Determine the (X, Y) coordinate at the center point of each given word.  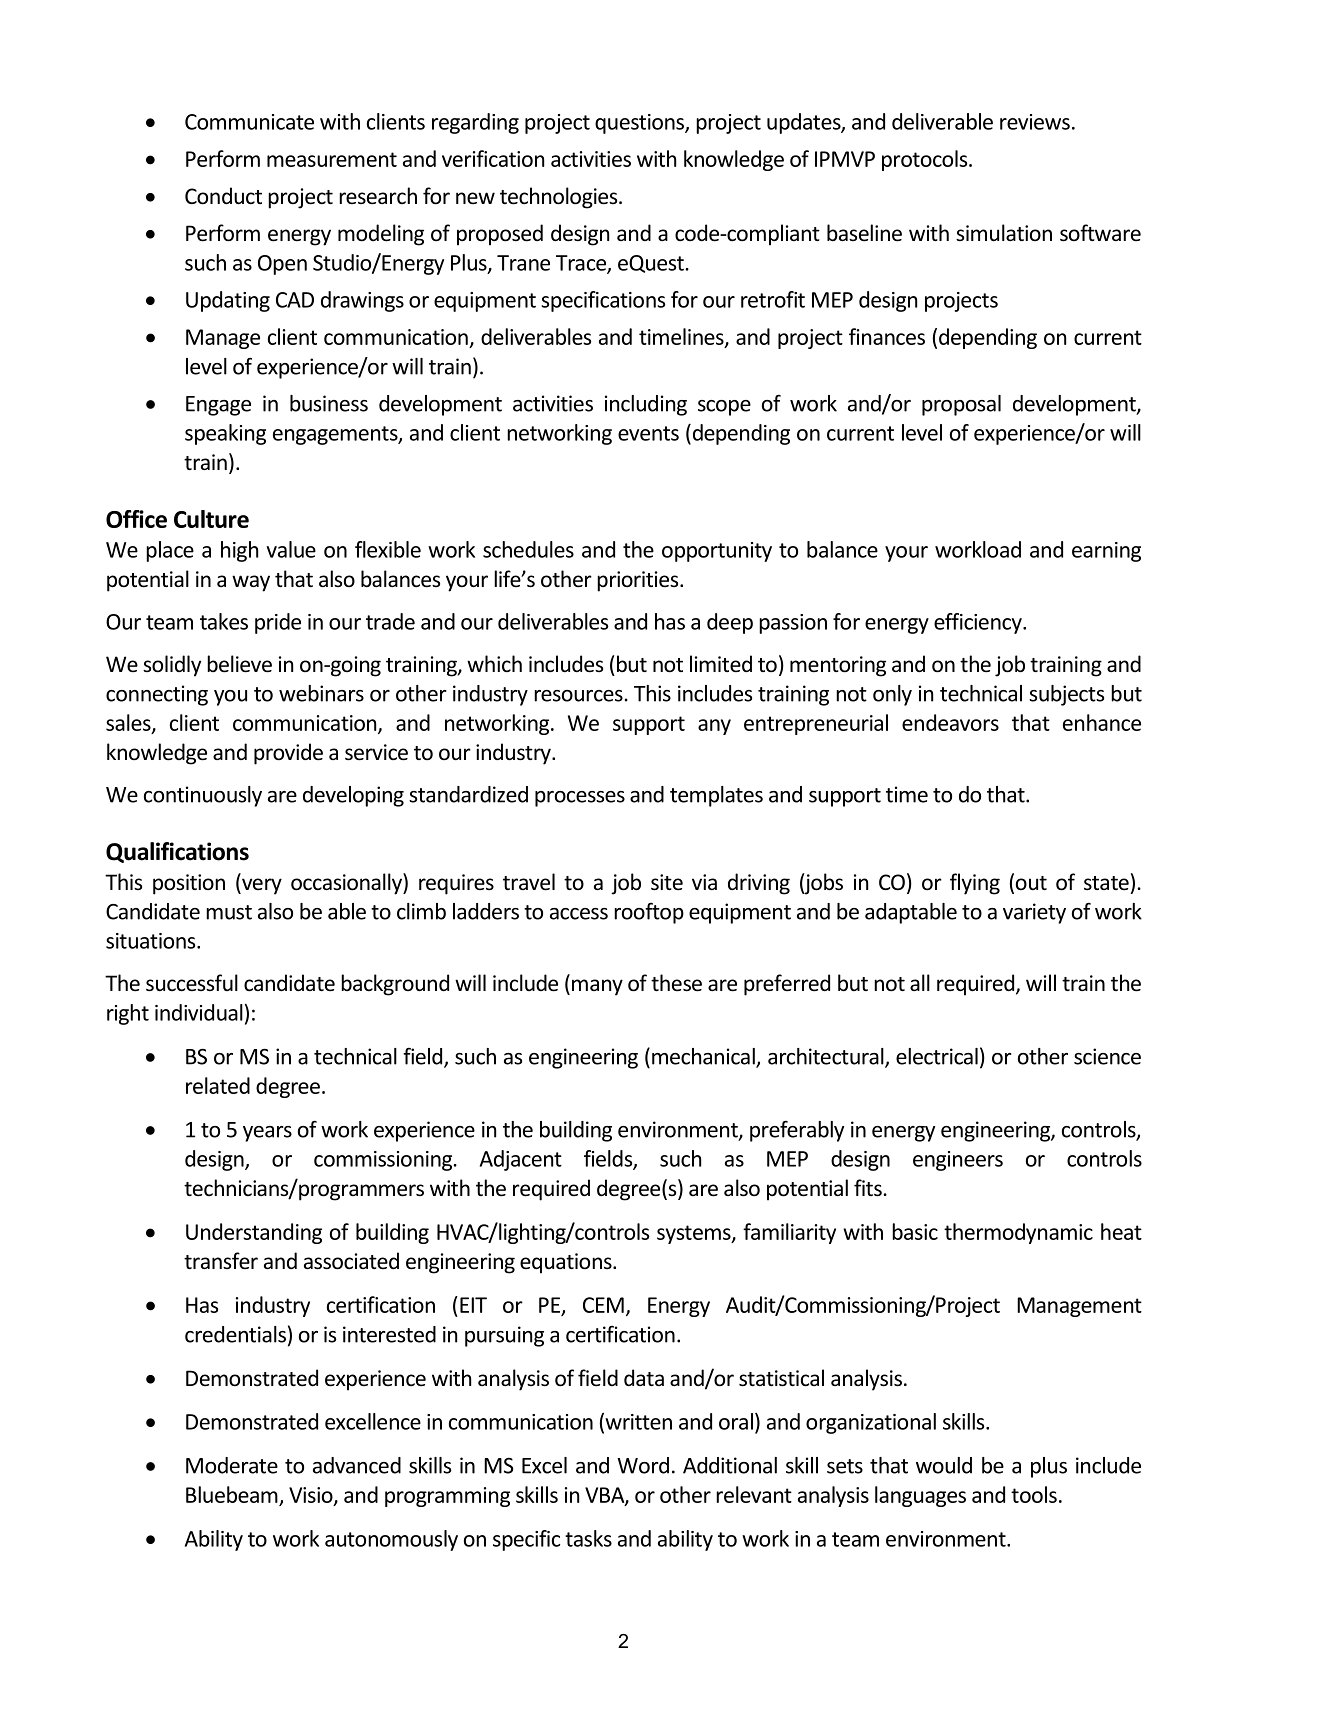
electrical (937, 1056)
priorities (639, 581)
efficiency (979, 623)
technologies (560, 198)
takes (224, 621)
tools (1034, 1494)
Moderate (232, 1465)
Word (643, 1465)
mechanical (704, 1057)
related (218, 1085)
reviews (1035, 122)
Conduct (223, 196)
